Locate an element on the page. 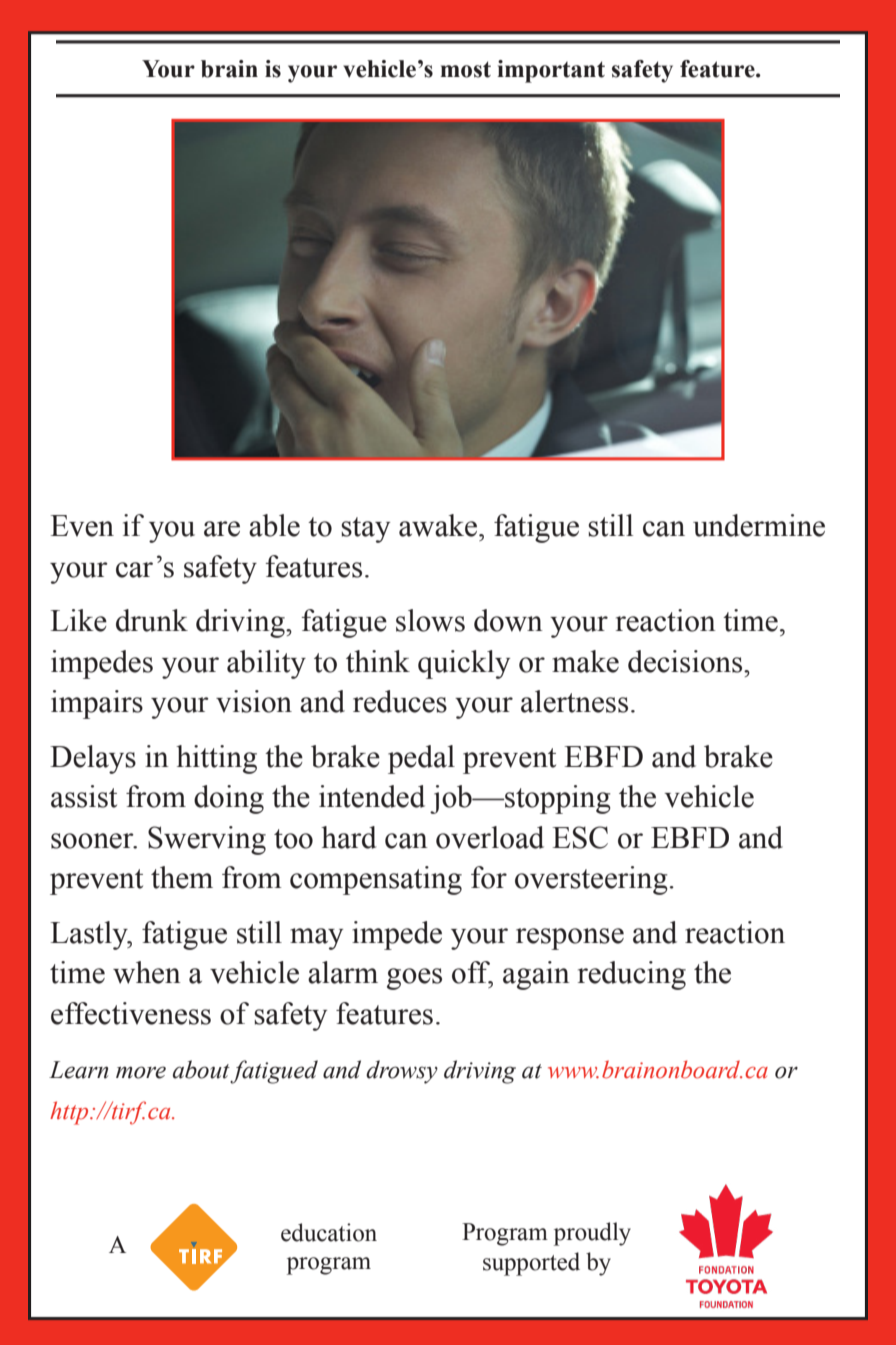 The image size is (896, 1345). are is located at coordinates (222, 529).
